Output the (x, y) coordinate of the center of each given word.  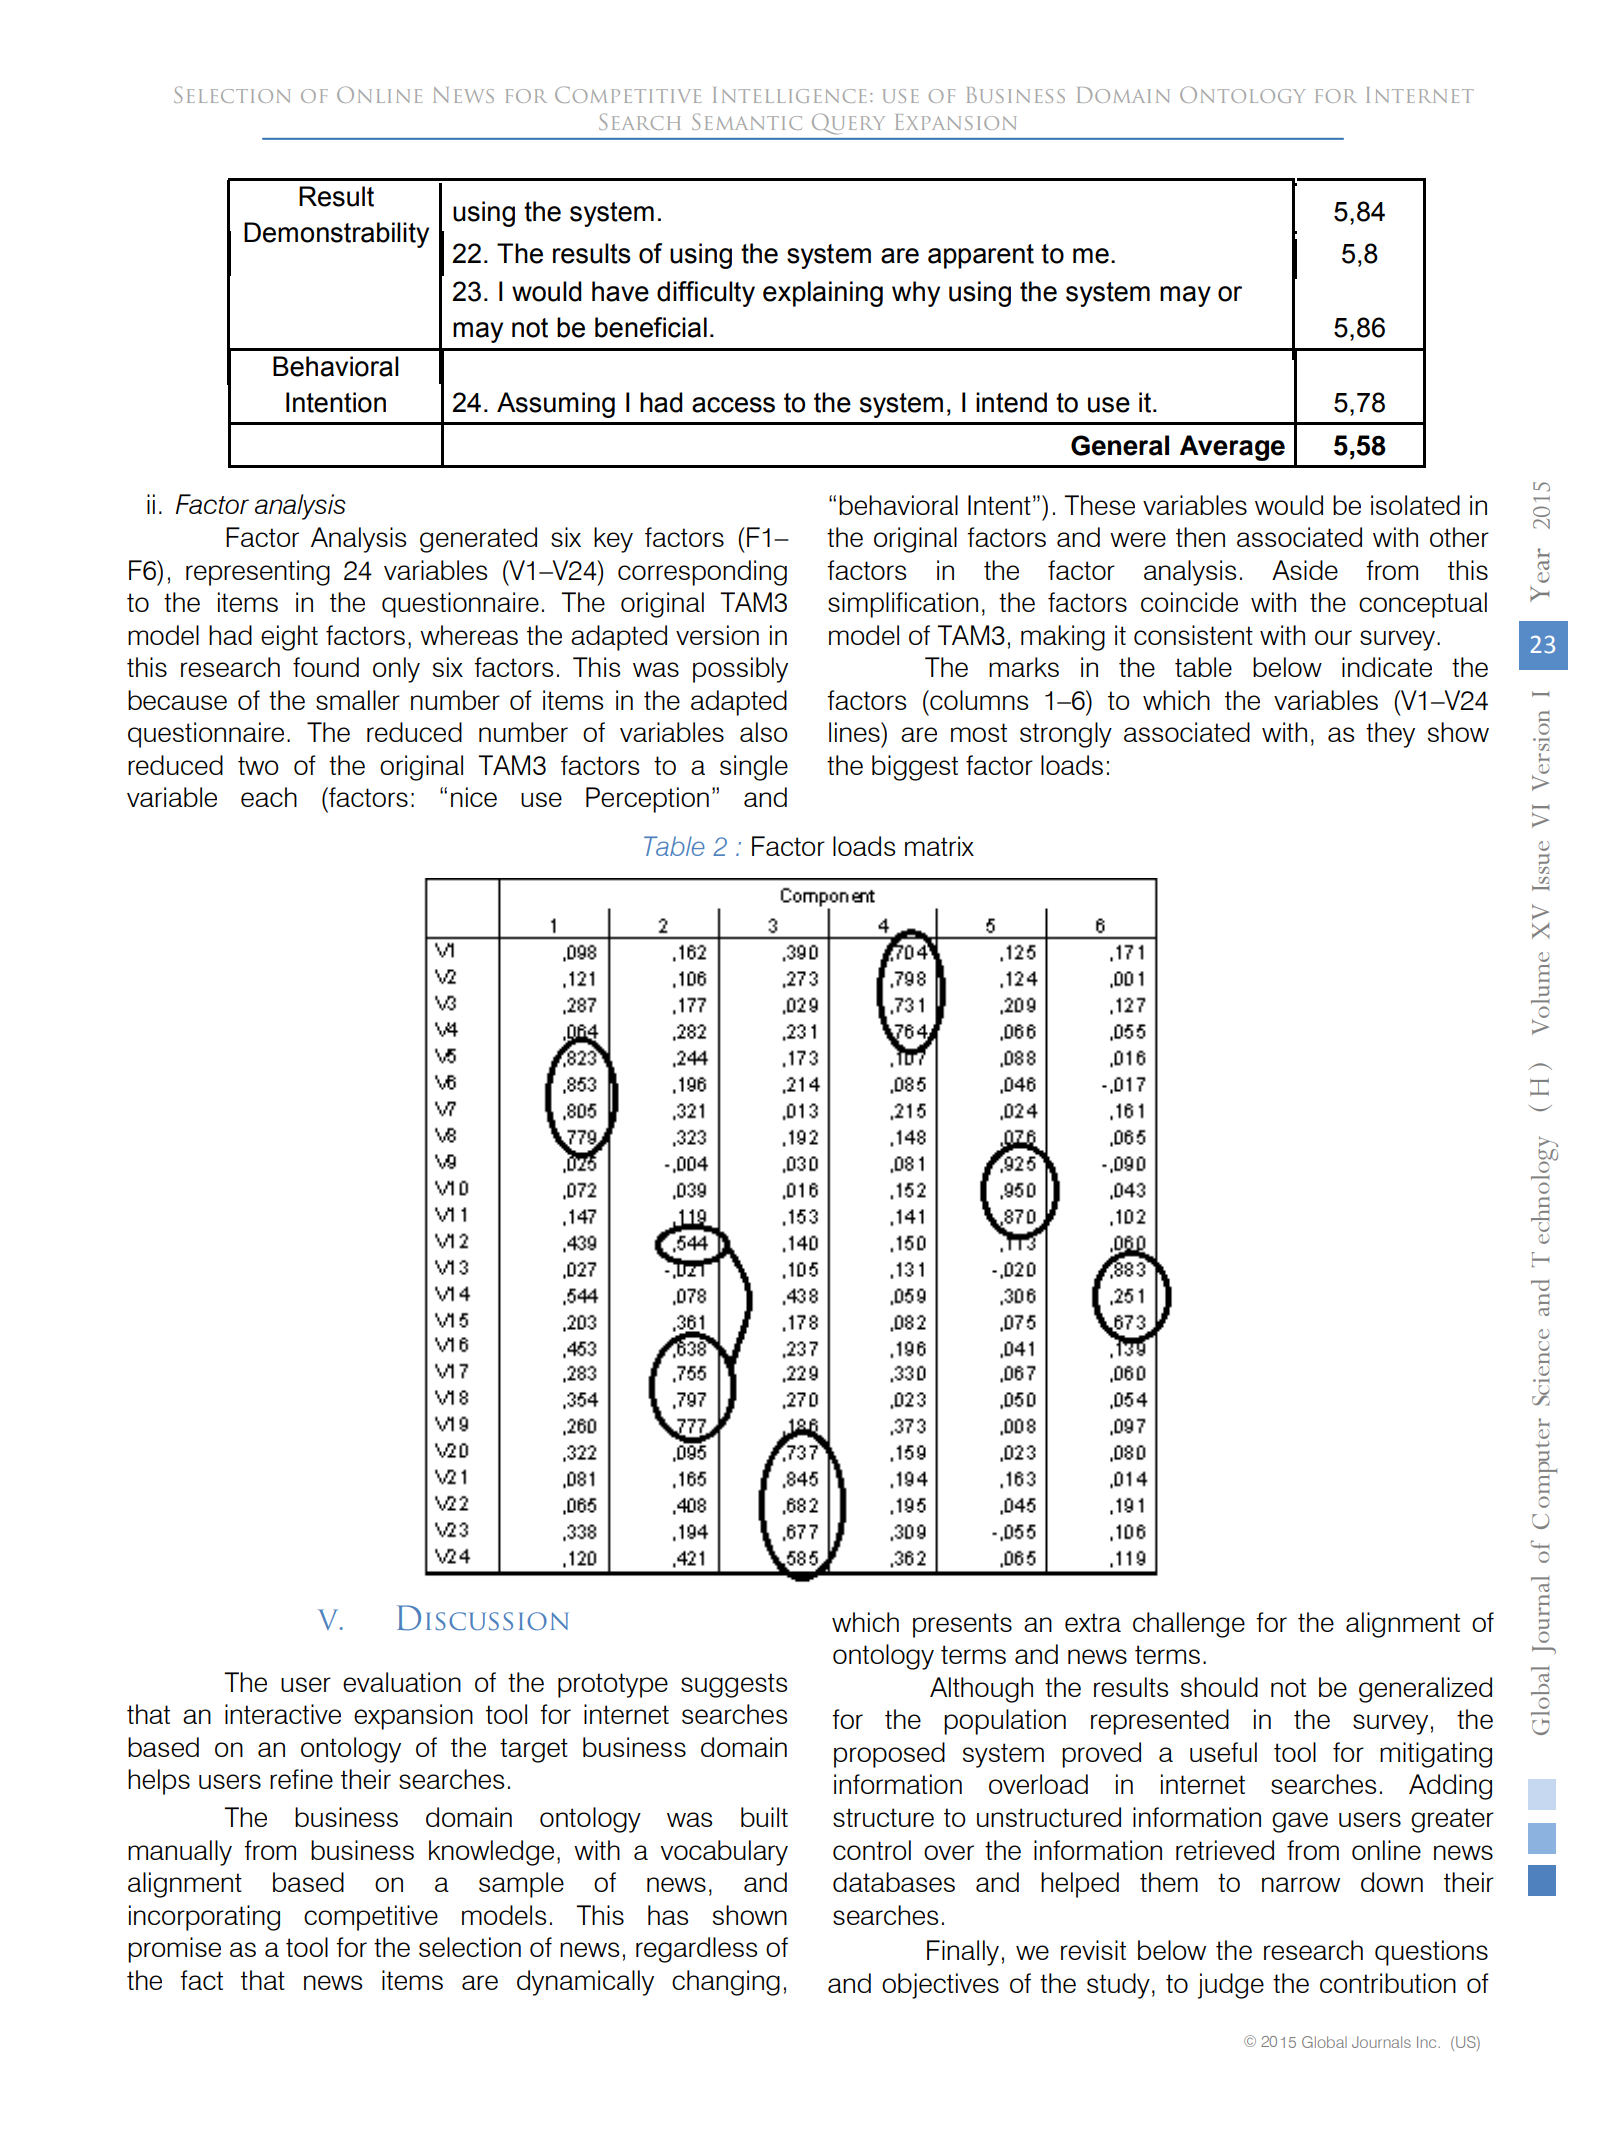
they (1390, 735)
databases (894, 1882)
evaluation (402, 1682)
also (764, 732)
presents (962, 1625)
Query (848, 124)
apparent (981, 256)
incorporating (204, 1918)
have (620, 291)
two (258, 765)
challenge (1189, 1625)
